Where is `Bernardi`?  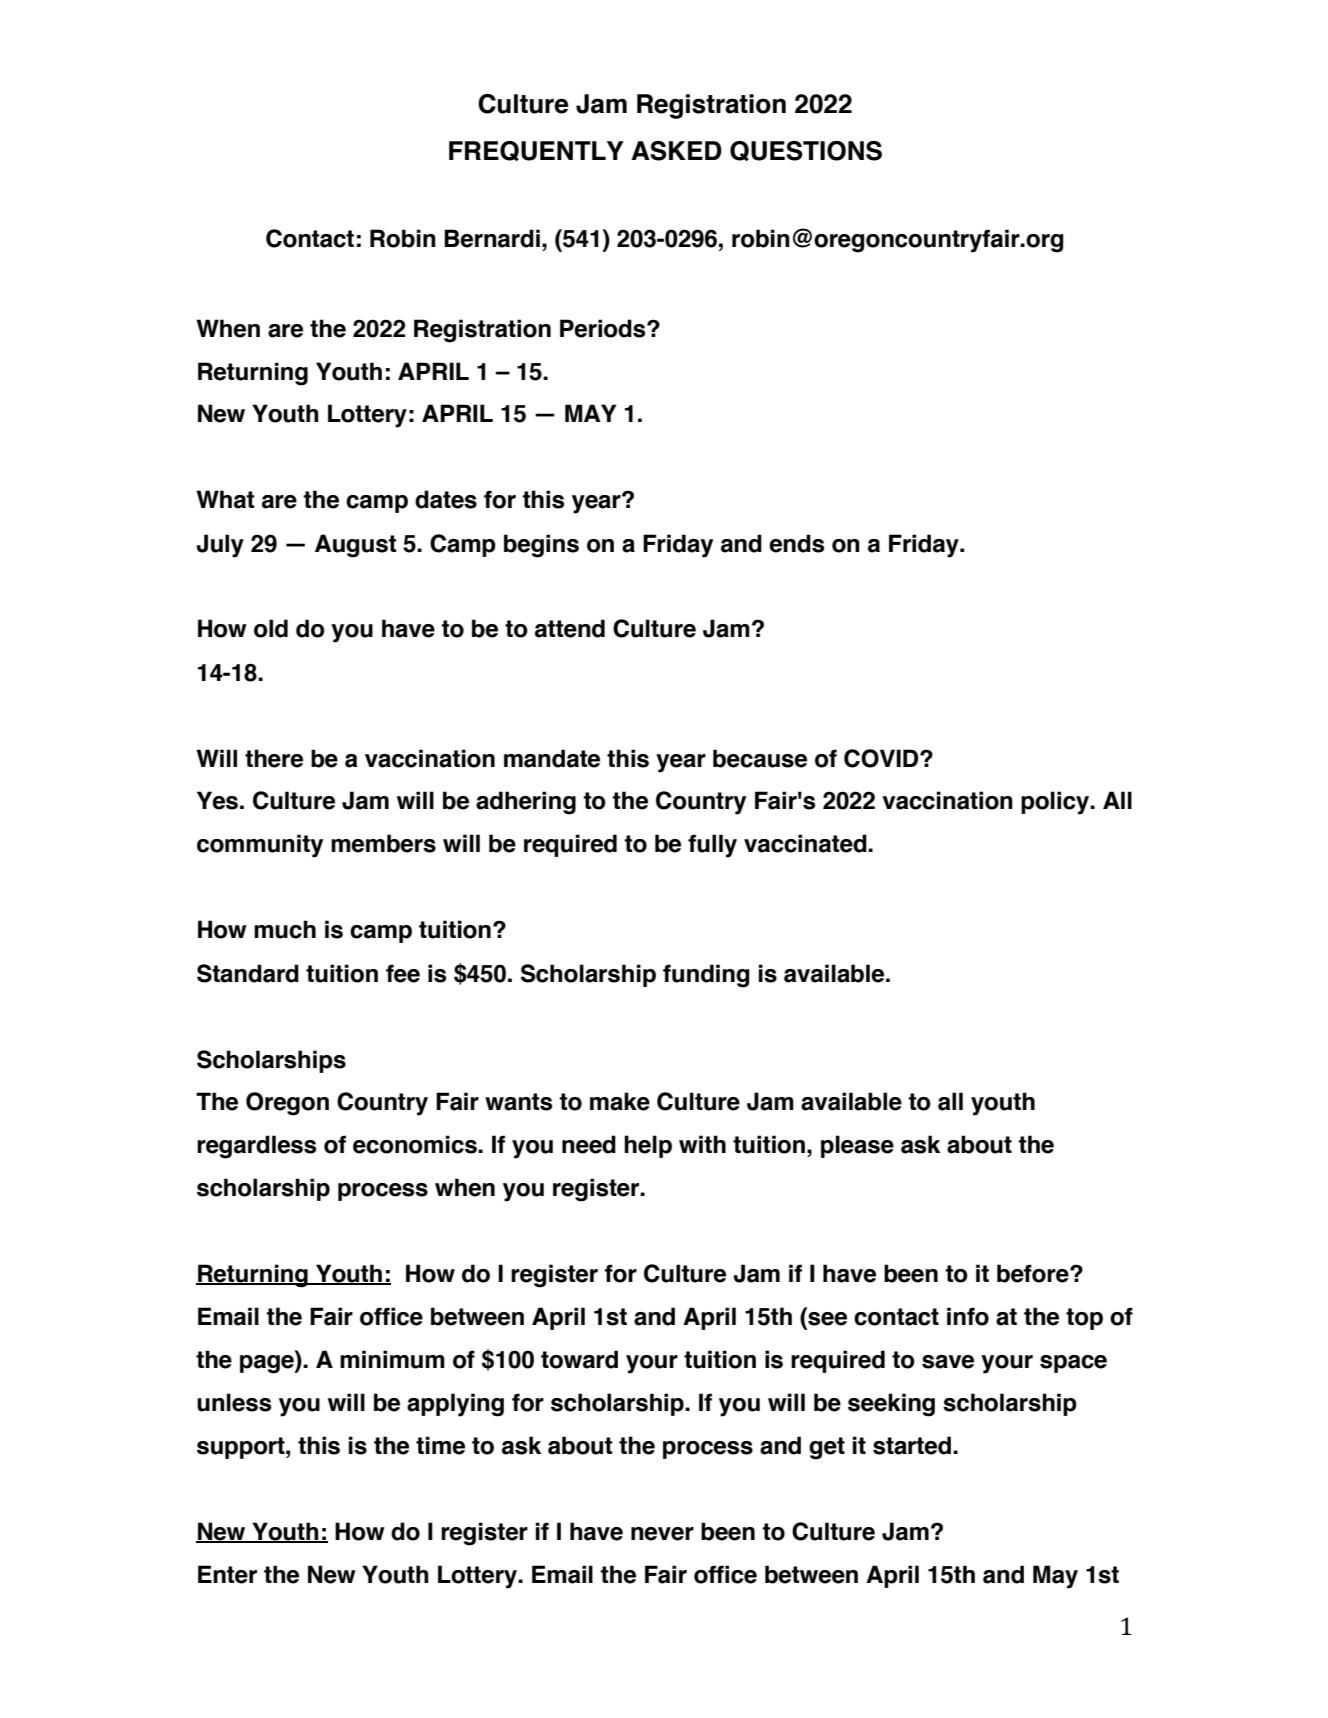 Bernardi is located at coordinates (492, 238).
